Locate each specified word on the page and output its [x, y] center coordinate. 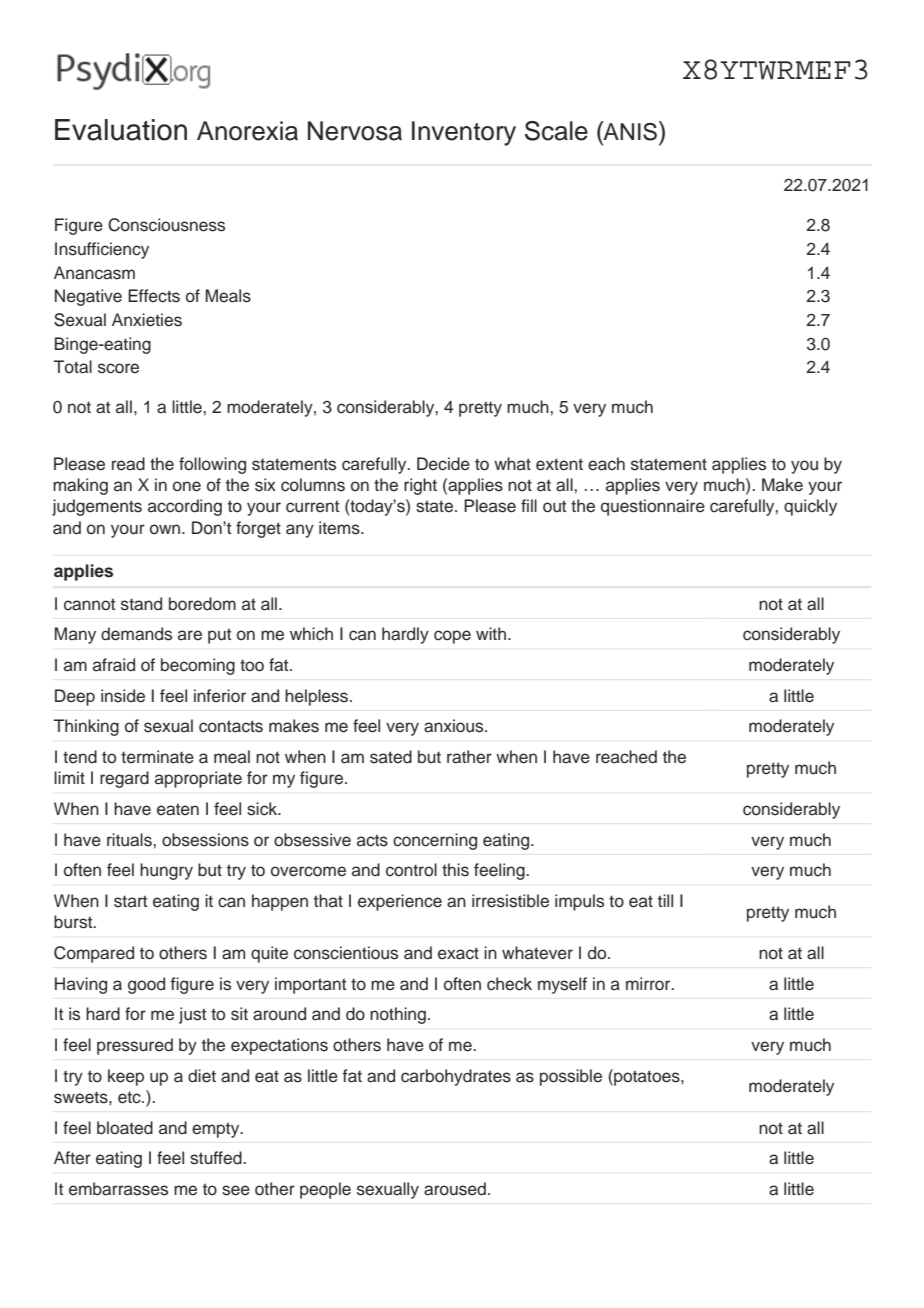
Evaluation [121, 130]
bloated [125, 1128]
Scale [556, 131]
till [665, 900]
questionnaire [653, 507]
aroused [455, 1189]
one [187, 486]
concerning [435, 841]
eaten [178, 809]
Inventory [464, 133]
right [420, 486]
